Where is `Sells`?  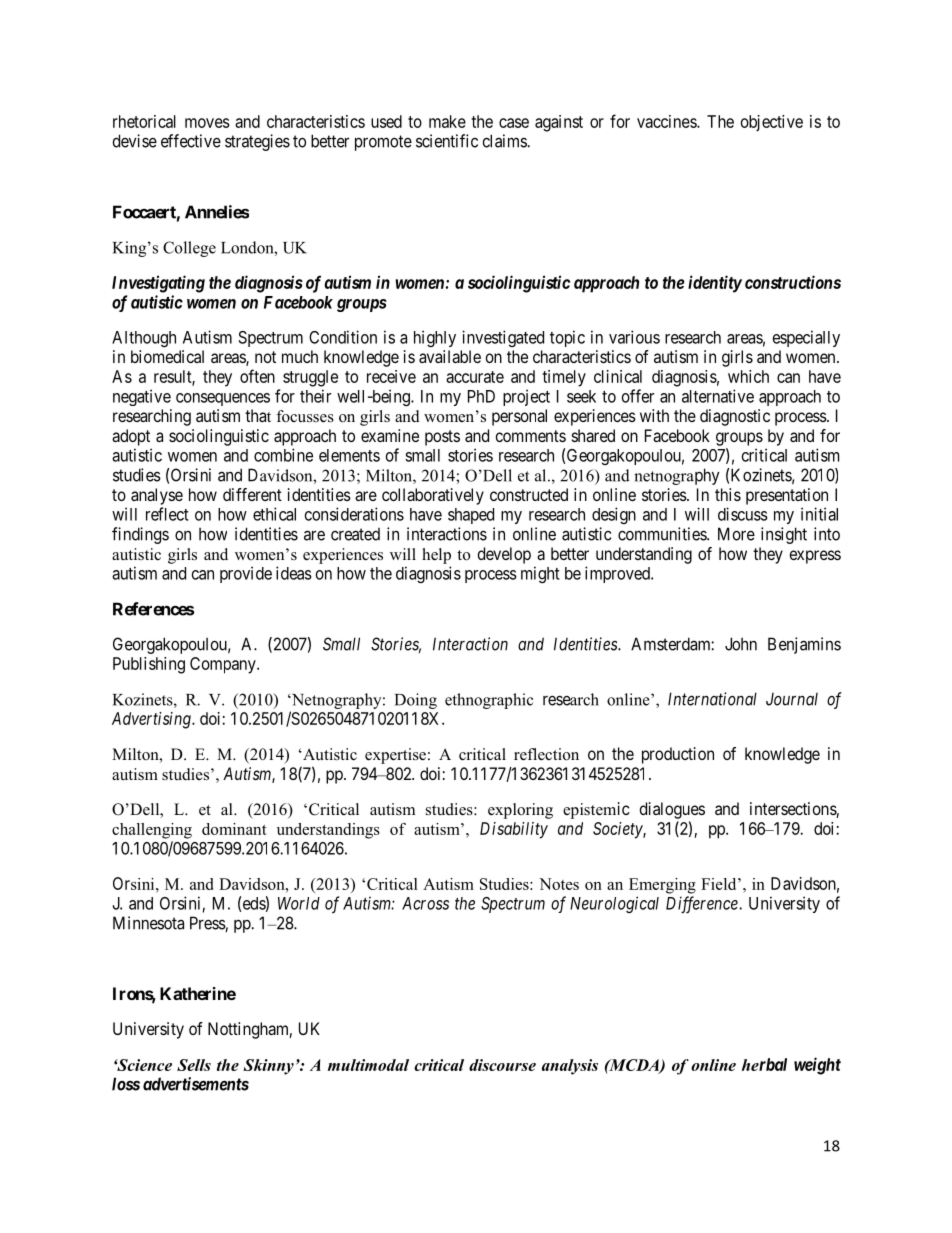 Sells is located at coordinates (194, 1065).
